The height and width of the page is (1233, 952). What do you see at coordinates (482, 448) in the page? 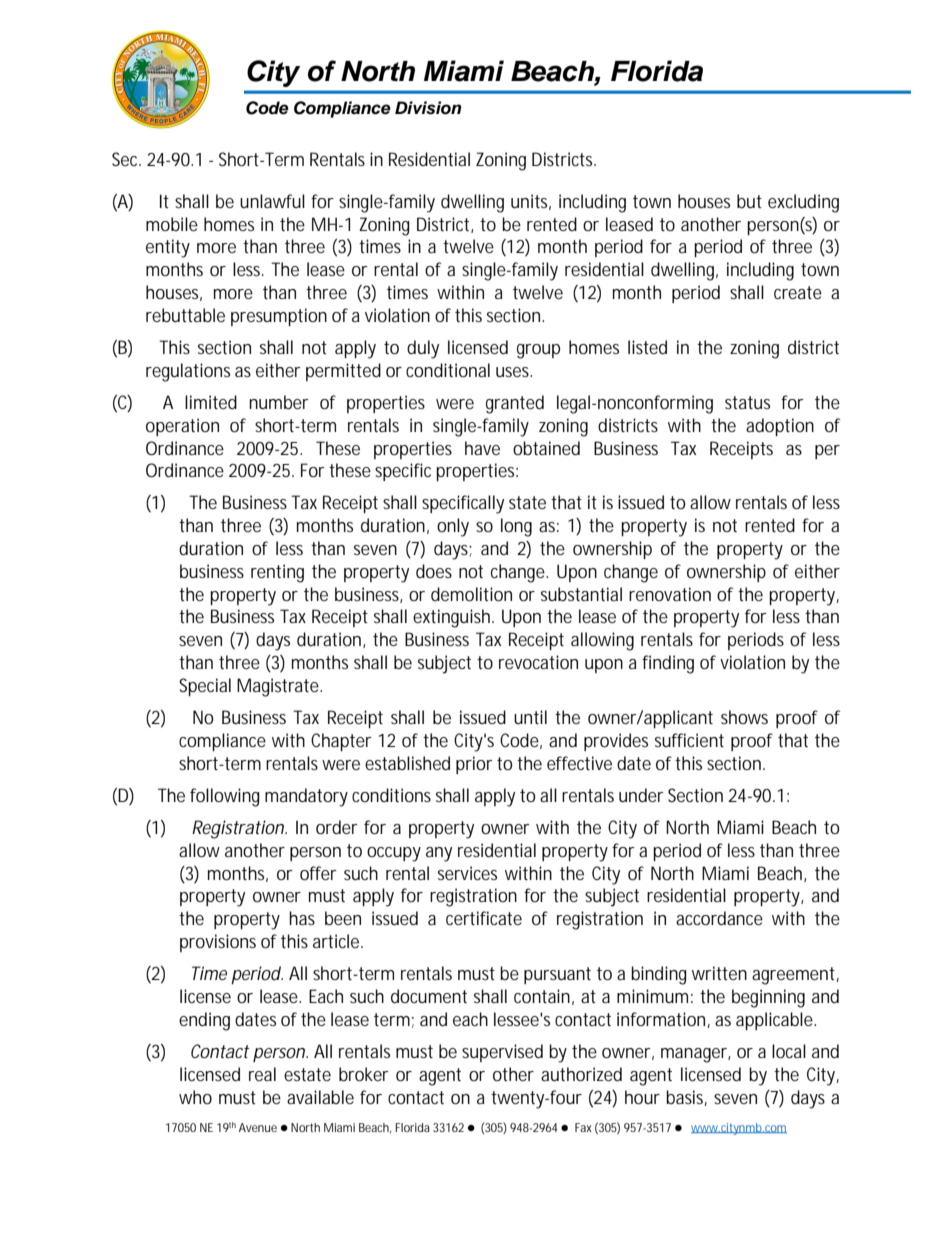
I see `have` at bounding box center [482, 448].
